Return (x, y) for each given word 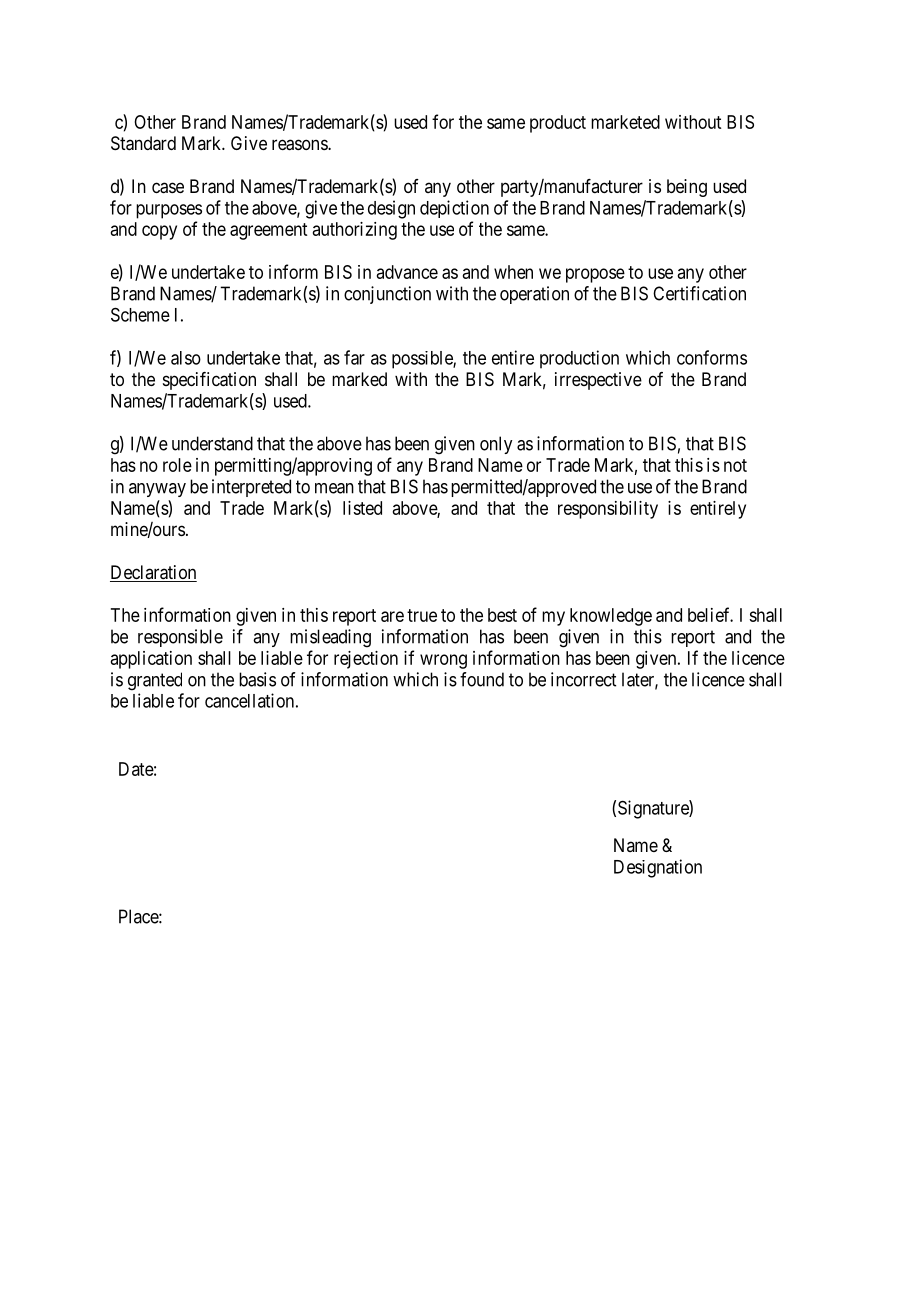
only (496, 445)
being (687, 188)
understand (212, 443)
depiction (454, 209)
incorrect (583, 679)
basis (257, 679)
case (168, 188)
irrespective (598, 381)
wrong (443, 661)
